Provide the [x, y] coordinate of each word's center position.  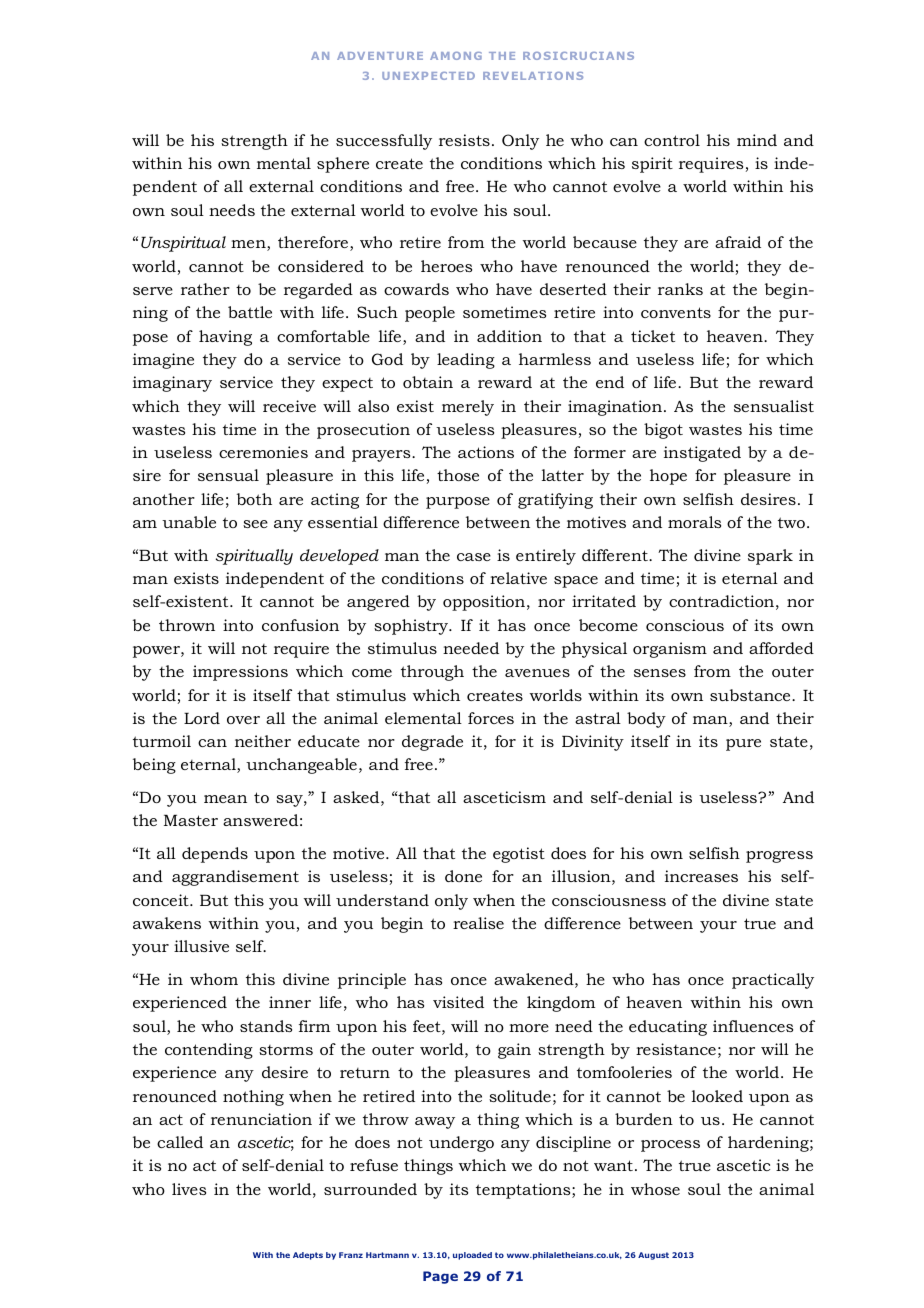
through [432, 673]
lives [189, 1189]
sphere [343, 165]
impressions [240, 673]
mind [757, 140]
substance [751, 695]
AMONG [456, 56]
